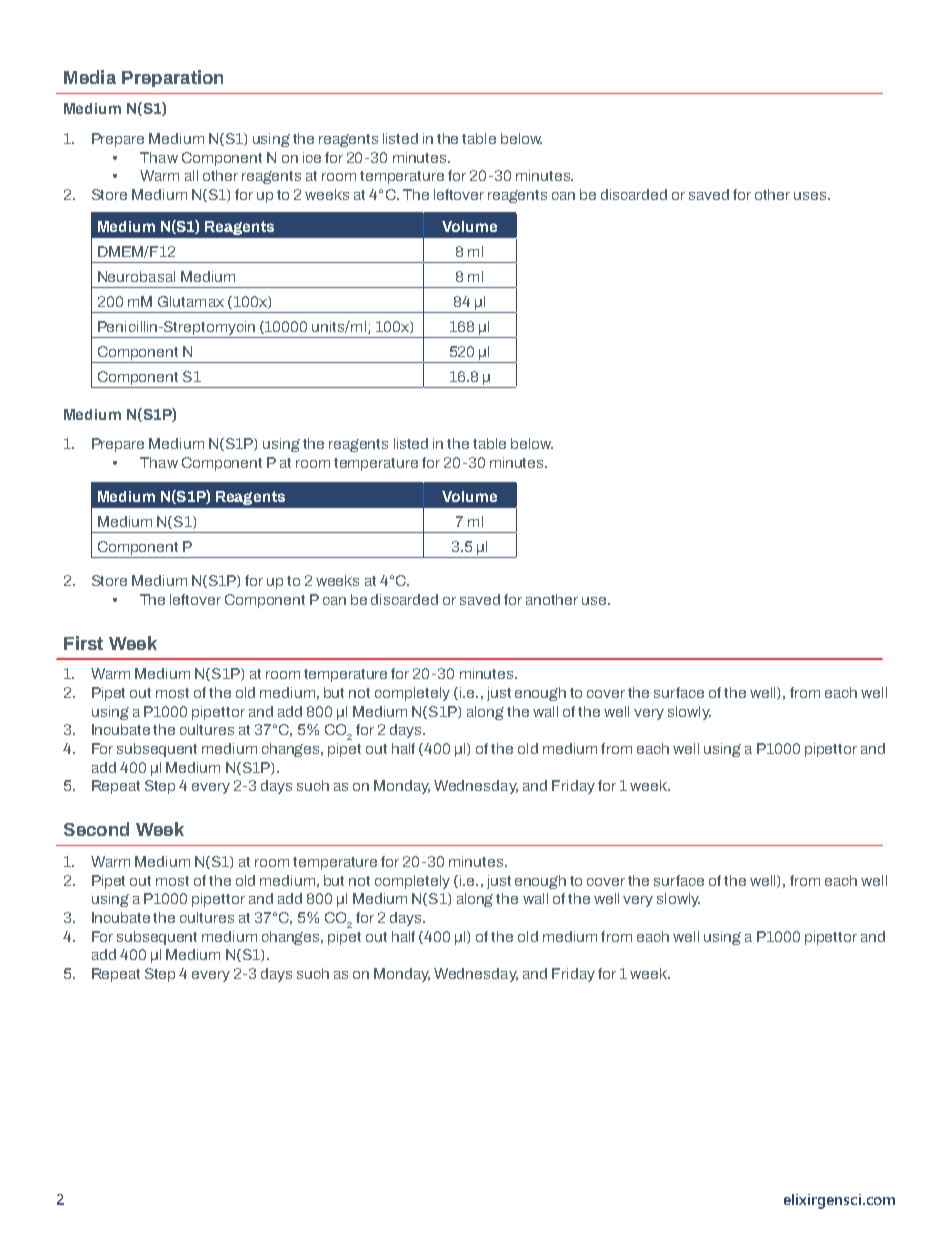 The height and width of the page is (1233, 952). Describe the element at coordinates (96, 829) in the page. I see `Second` at that location.
